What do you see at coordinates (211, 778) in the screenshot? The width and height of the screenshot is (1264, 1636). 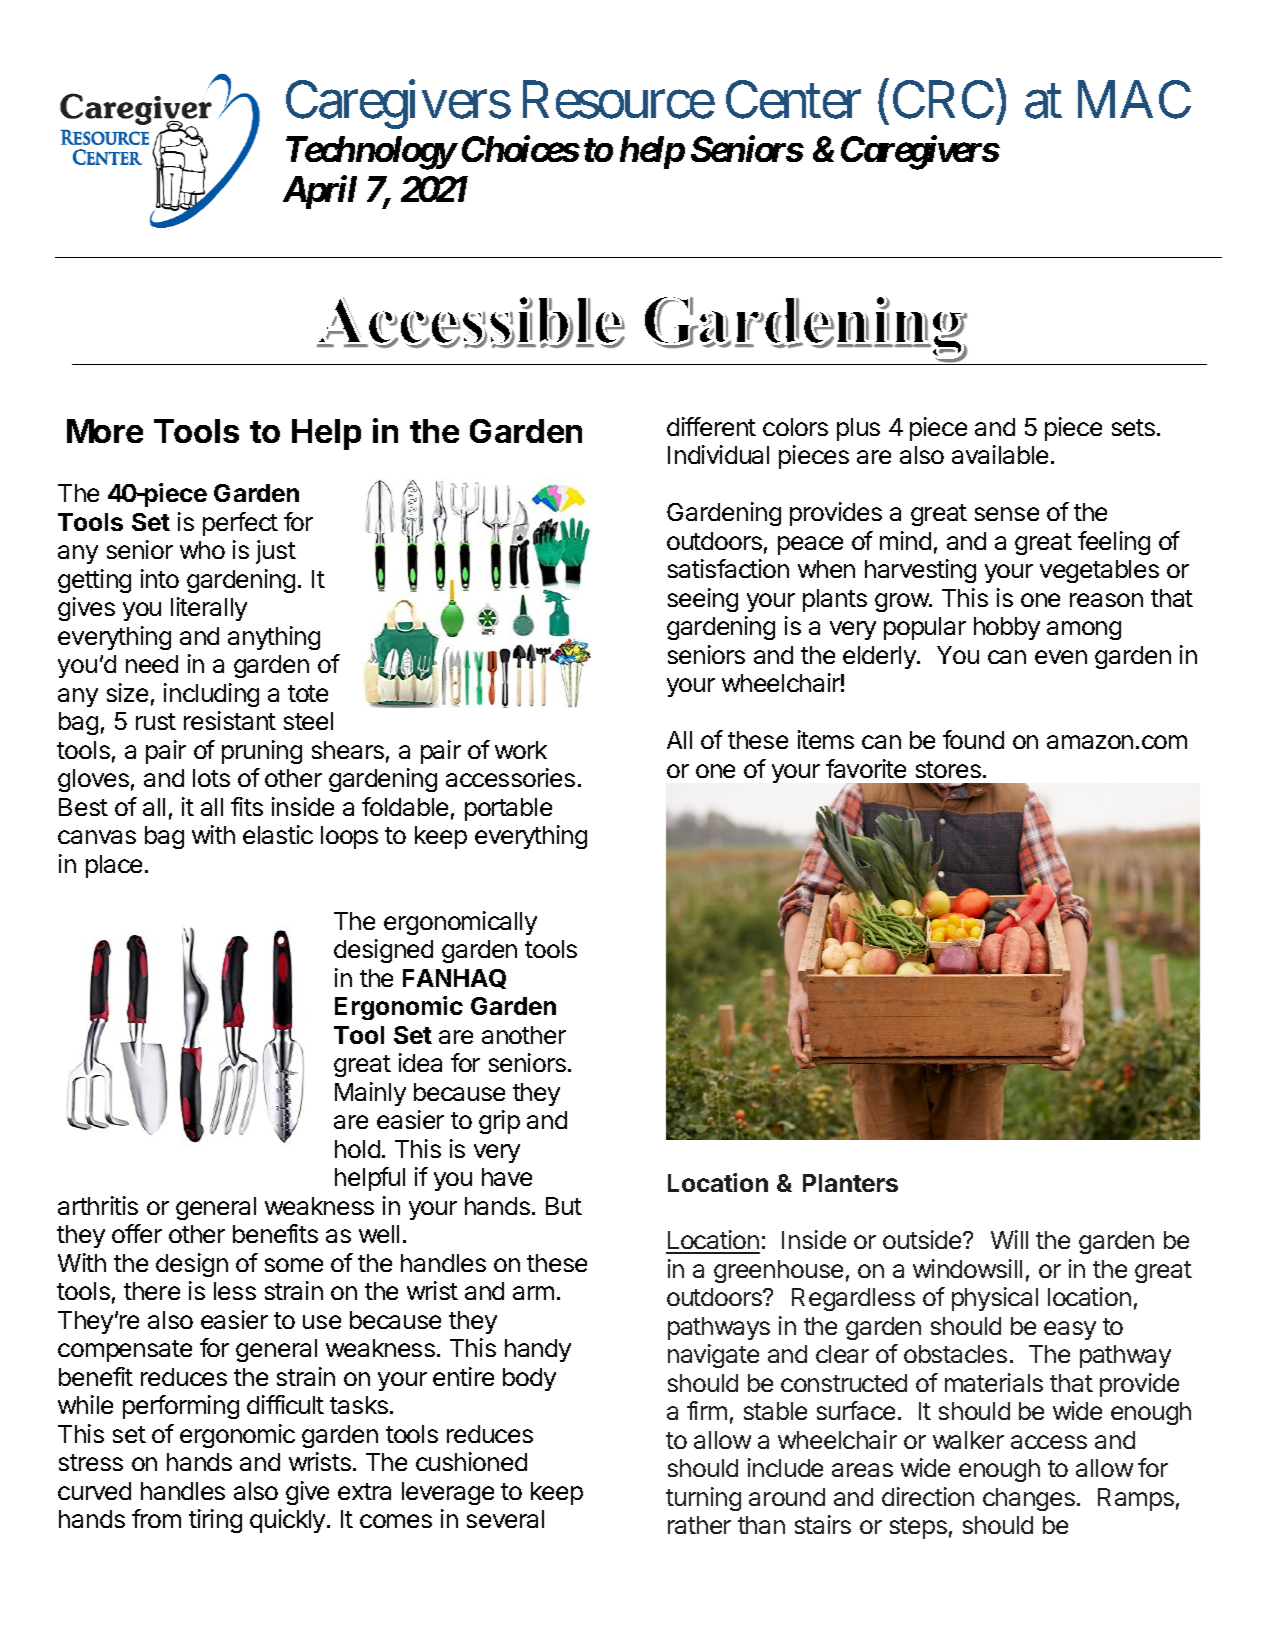 I see `lots` at bounding box center [211, 778].
